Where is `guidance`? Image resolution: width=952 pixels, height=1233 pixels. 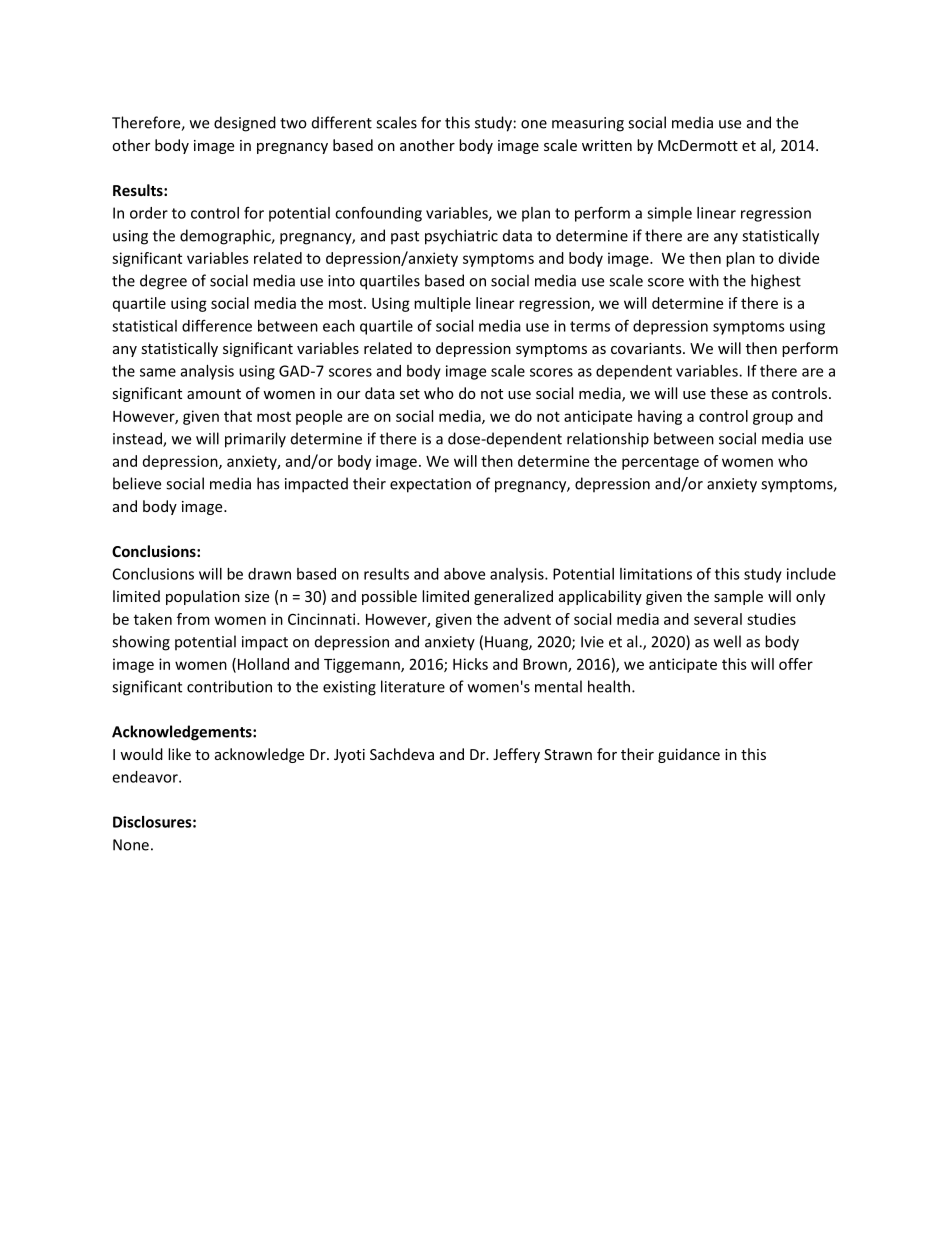
guidance is located at coordinates (689, 755).
